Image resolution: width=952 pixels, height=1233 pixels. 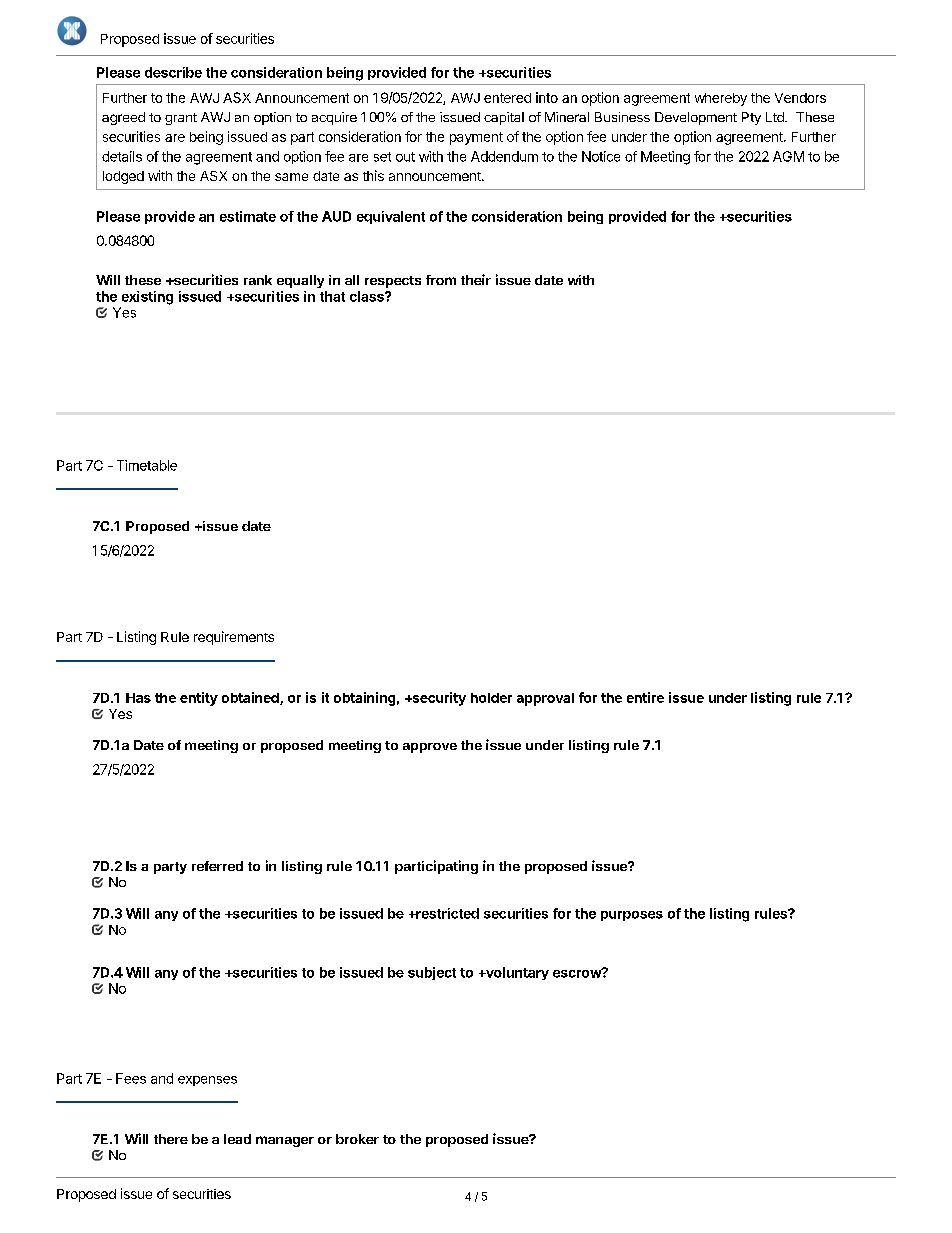 What do you see at coordinates (234, 638) in the page?
I see `requirements` at bounding box center [234, 638].
